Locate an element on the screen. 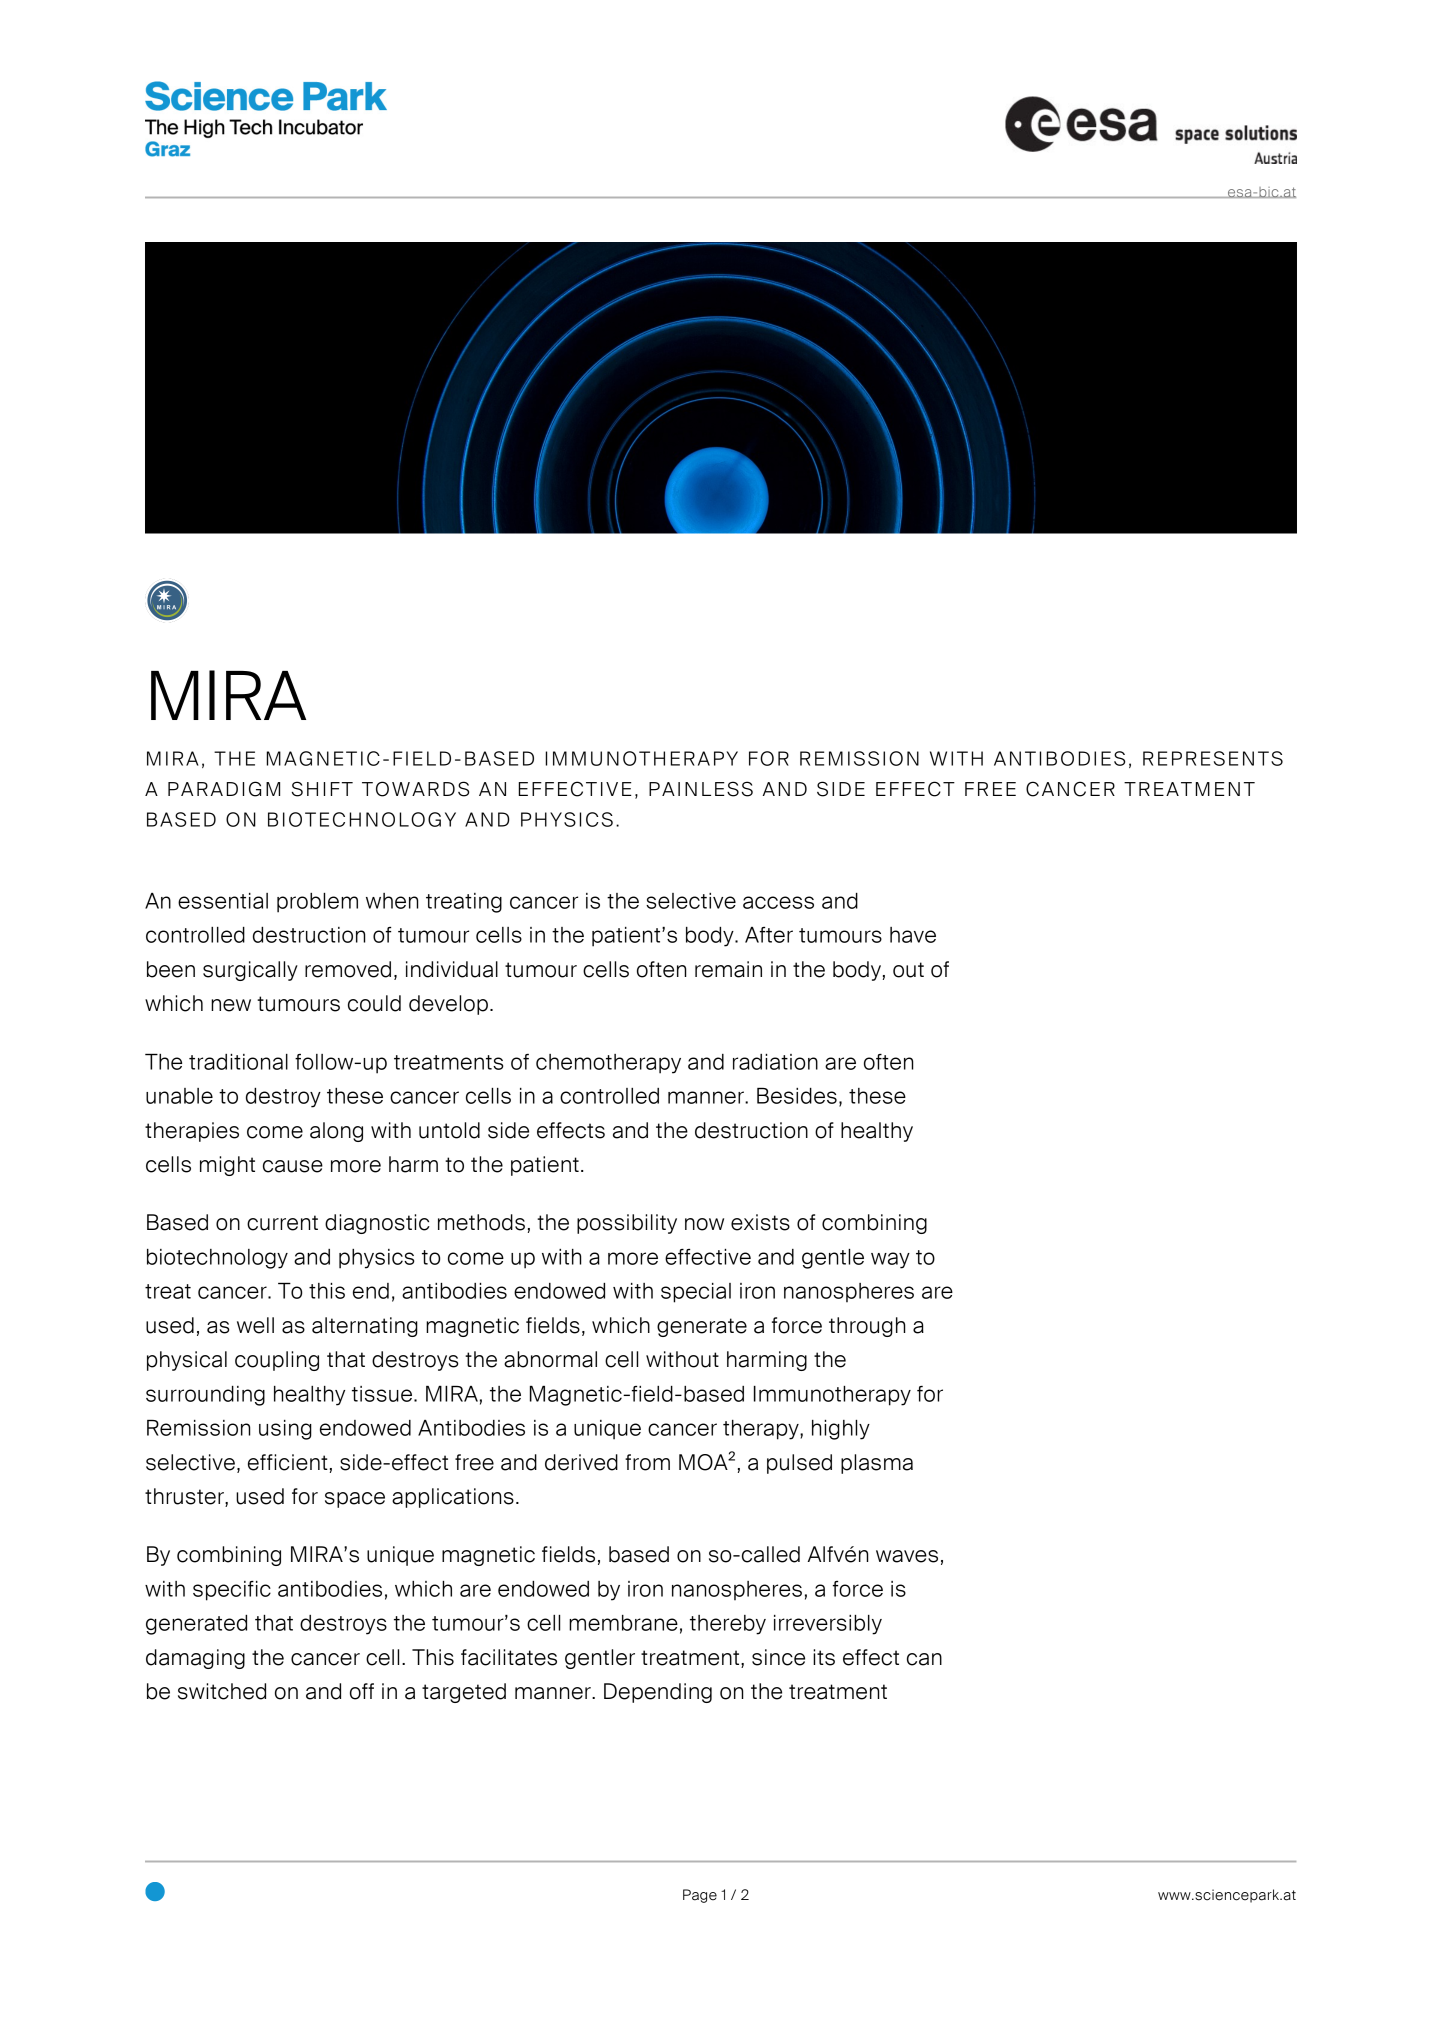 This screenshot has width=1442, height=2040. off is located at coordinates (362, 1691).
